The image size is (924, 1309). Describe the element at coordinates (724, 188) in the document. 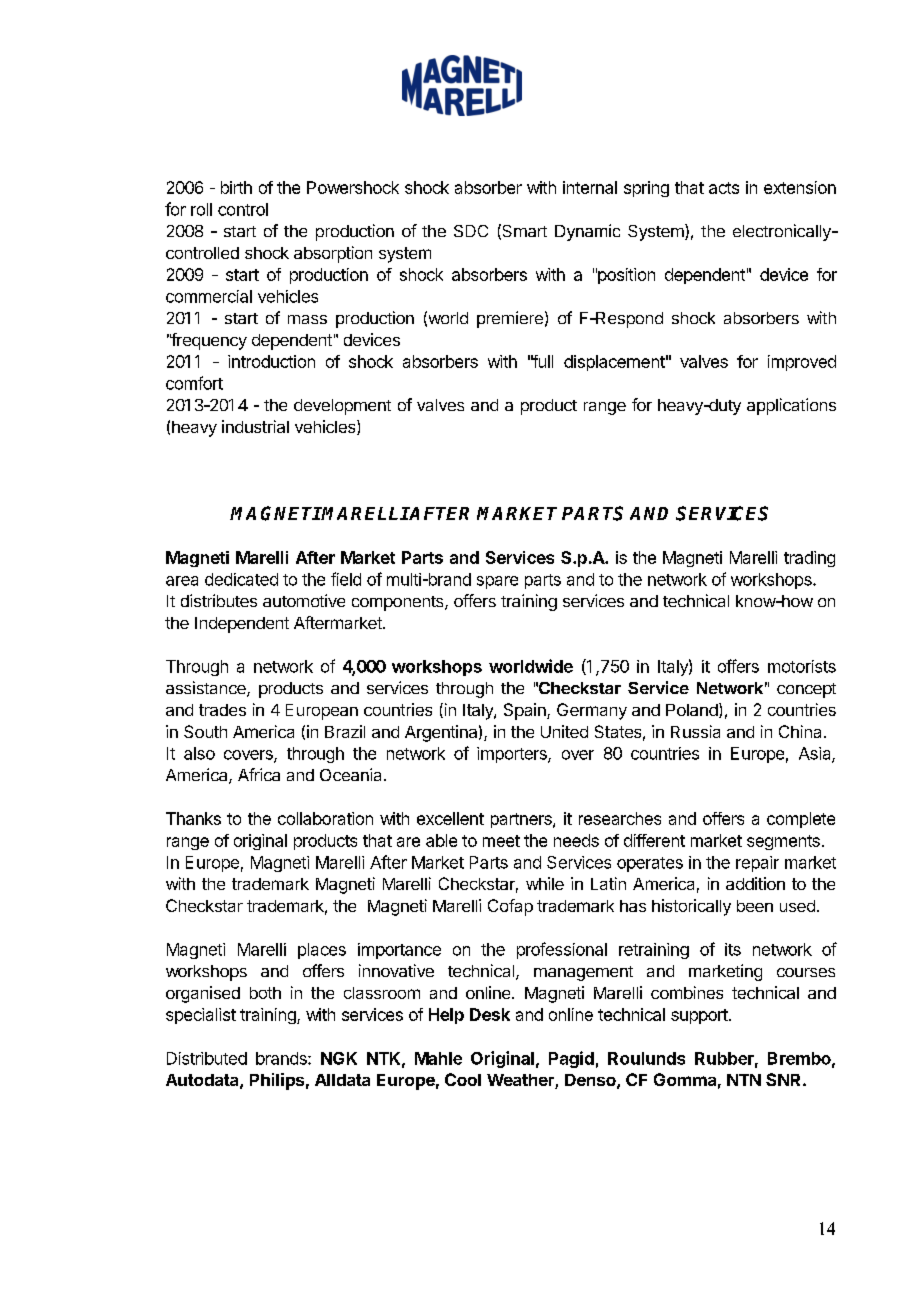

I see `acts` at that location.
